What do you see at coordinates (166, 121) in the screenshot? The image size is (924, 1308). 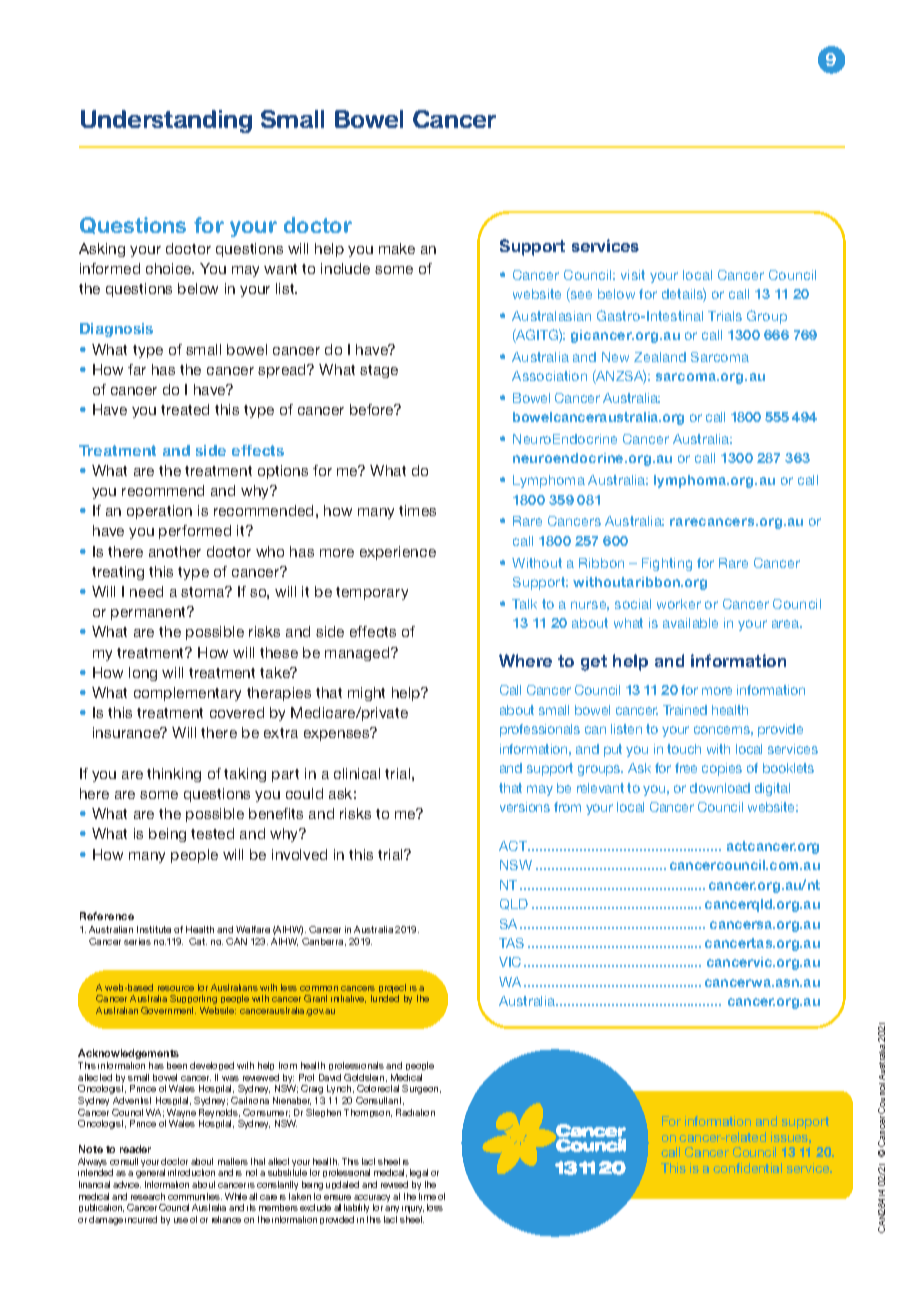 I see `Understanding` at bounding box center [166, 121].
